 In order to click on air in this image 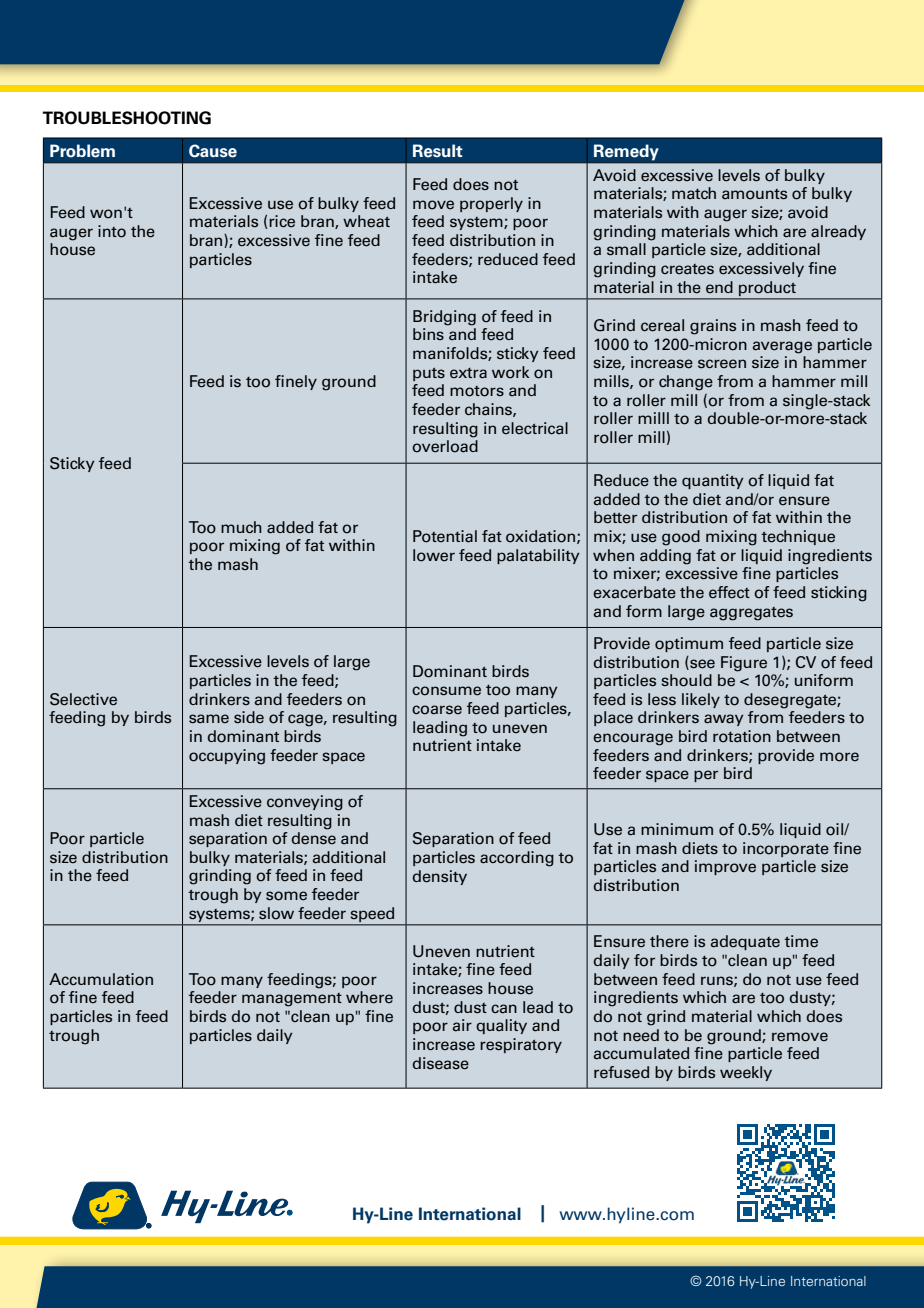, I will do `click(462, 1025)`.
